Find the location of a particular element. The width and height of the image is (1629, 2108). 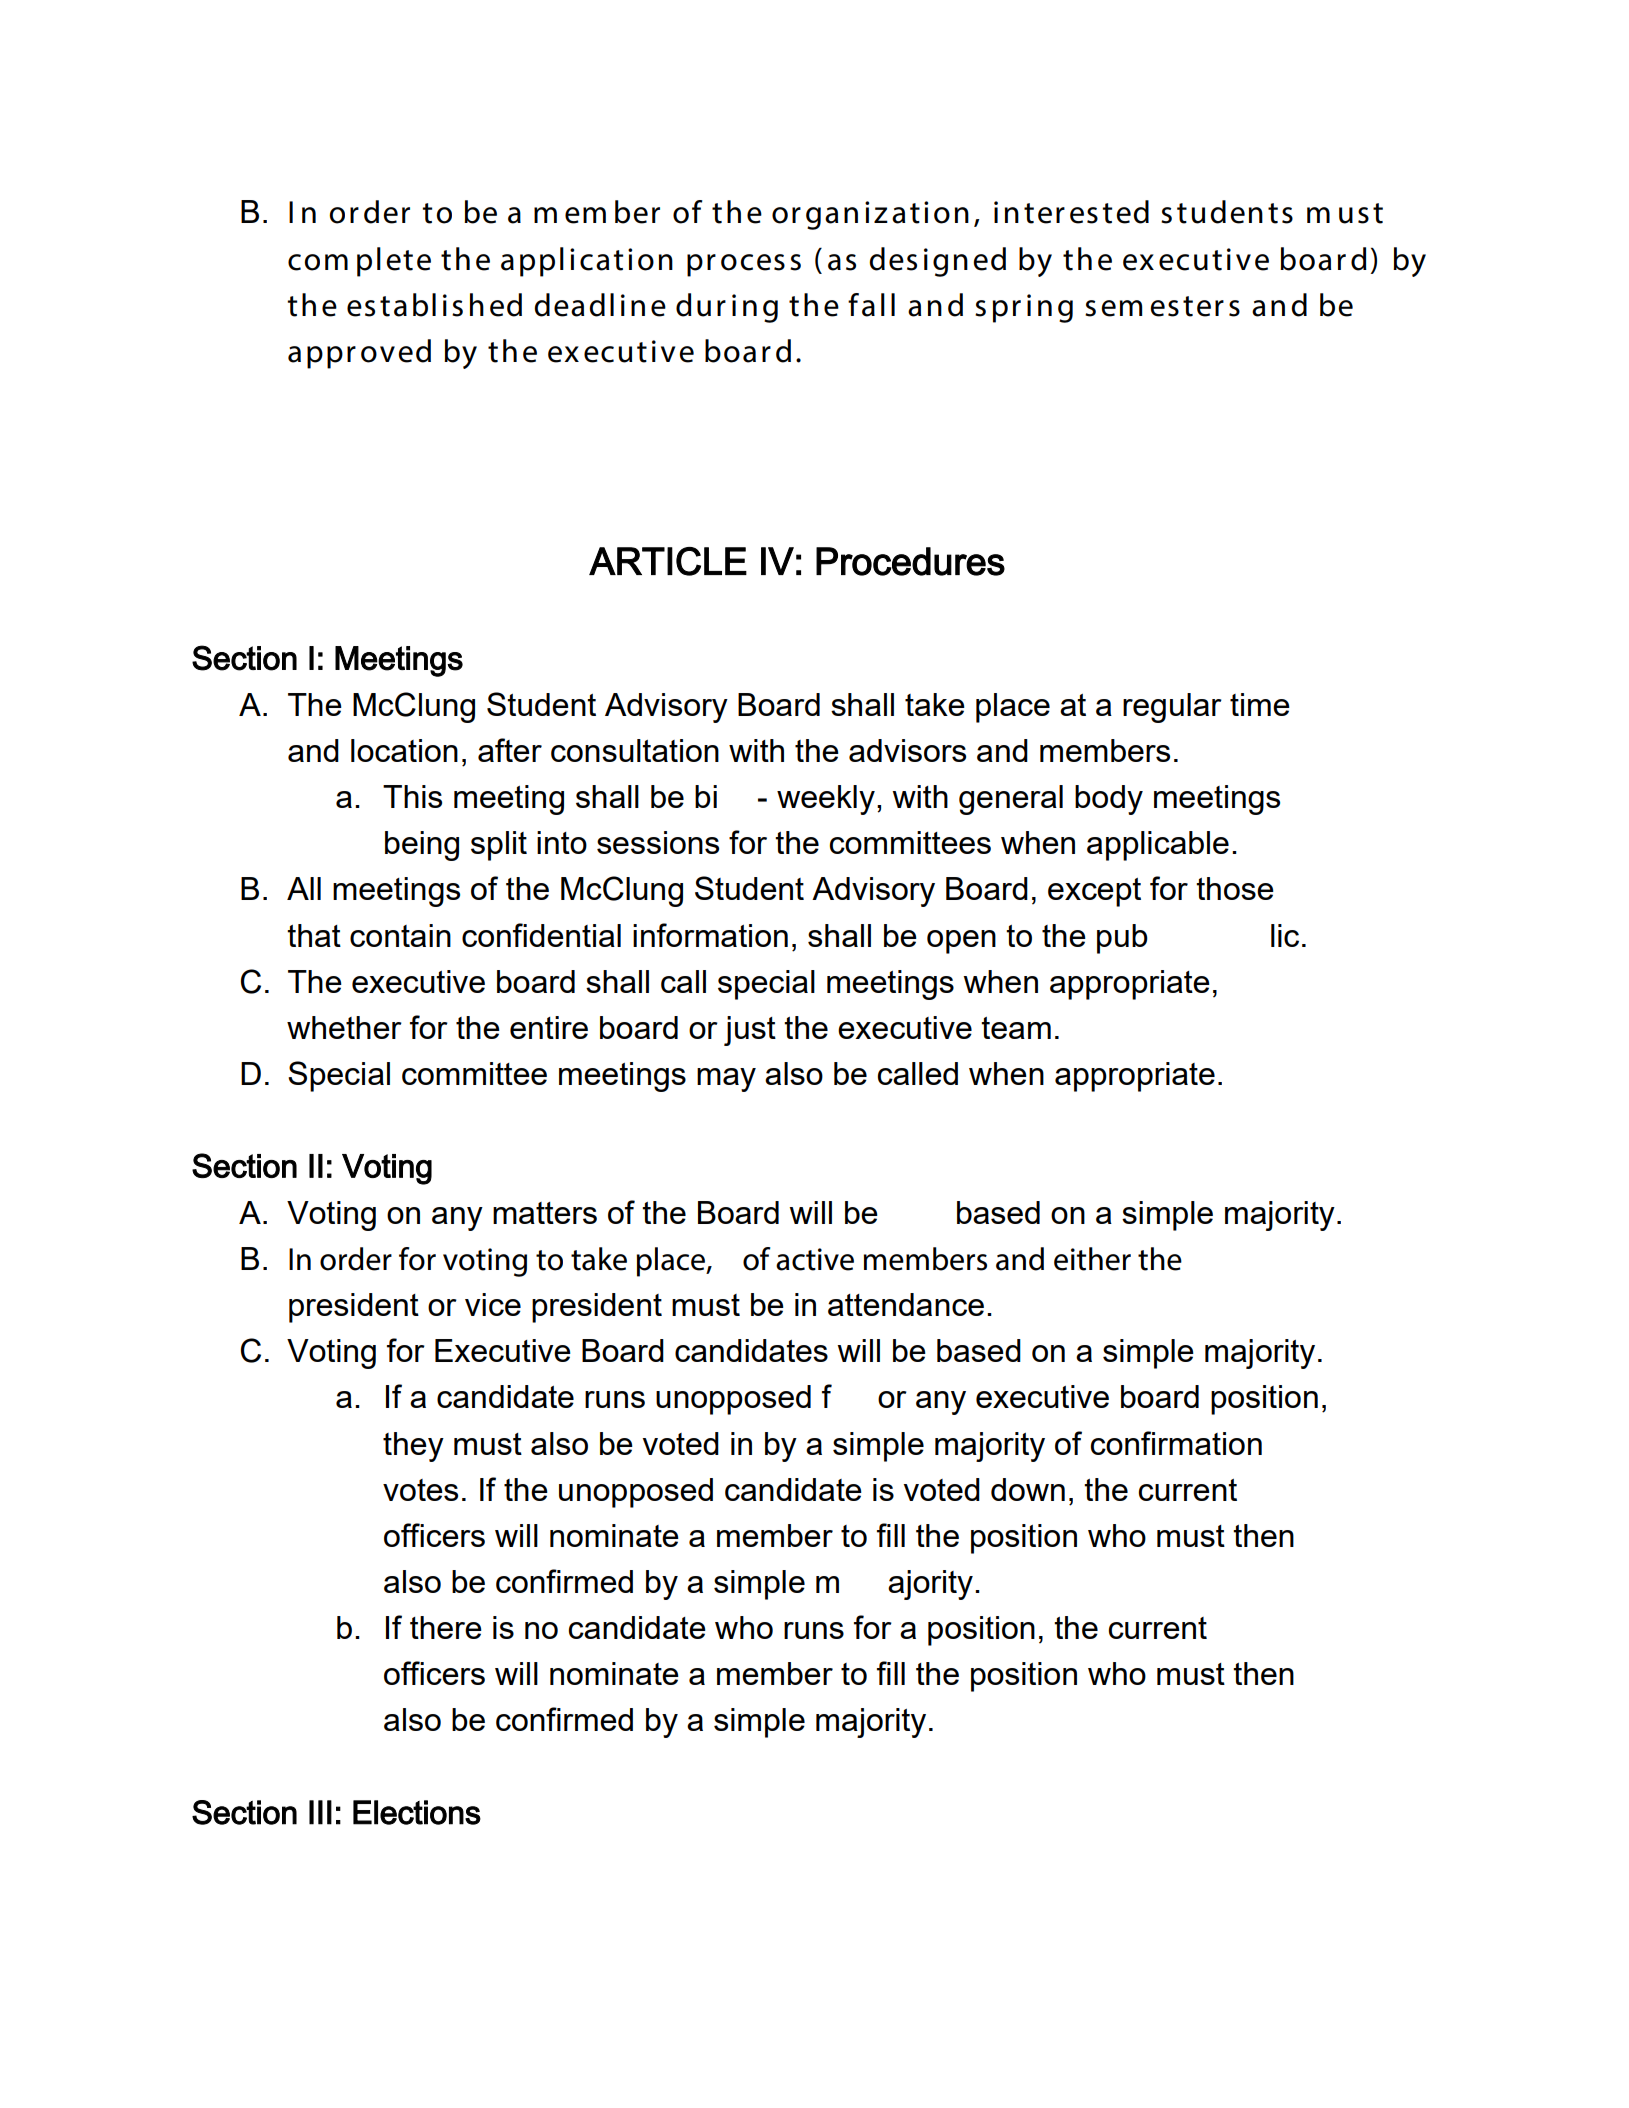

Elections is located at coordinates (417, 1812).
